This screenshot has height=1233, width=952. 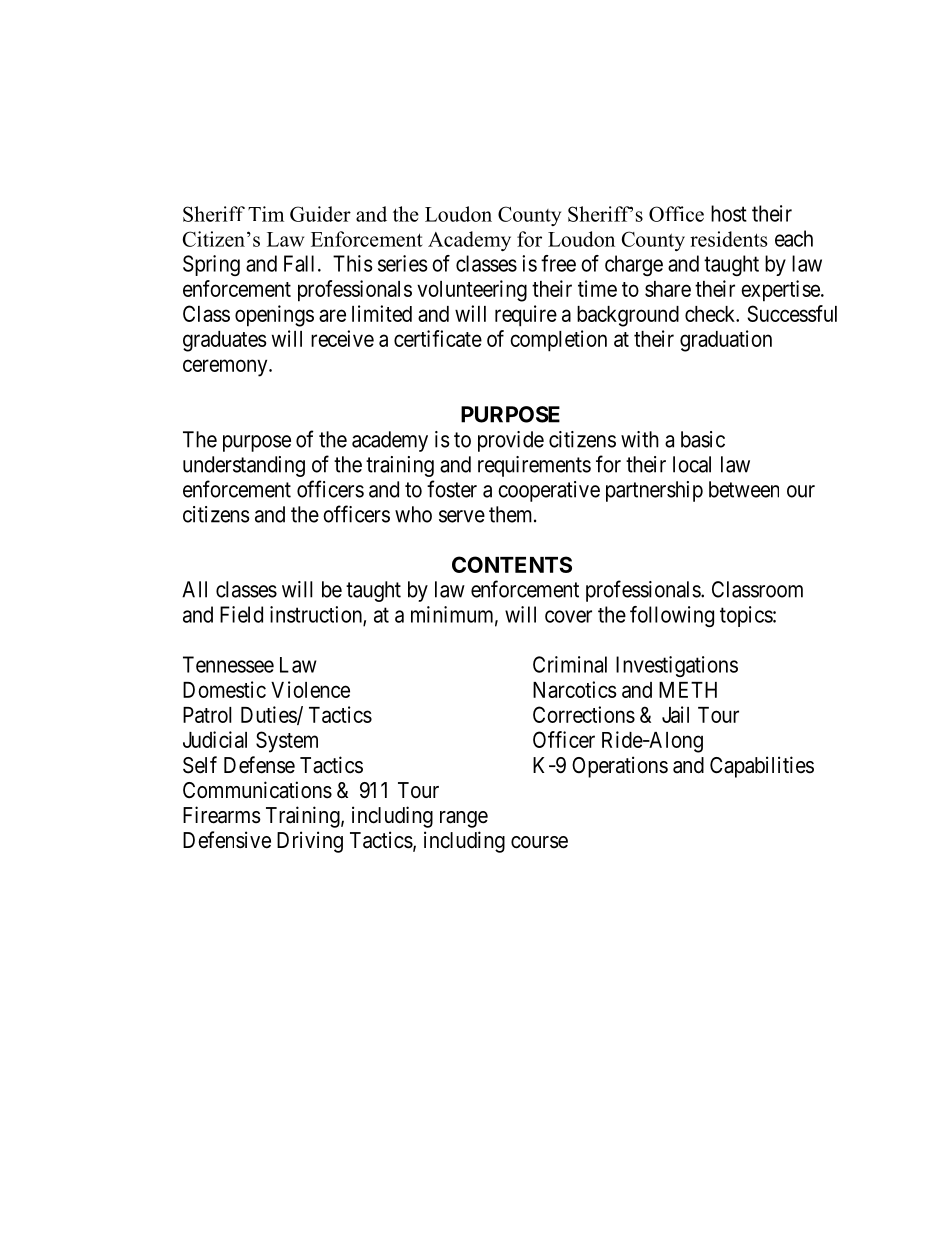 I want to click on free, so click(x=558, y=263).
